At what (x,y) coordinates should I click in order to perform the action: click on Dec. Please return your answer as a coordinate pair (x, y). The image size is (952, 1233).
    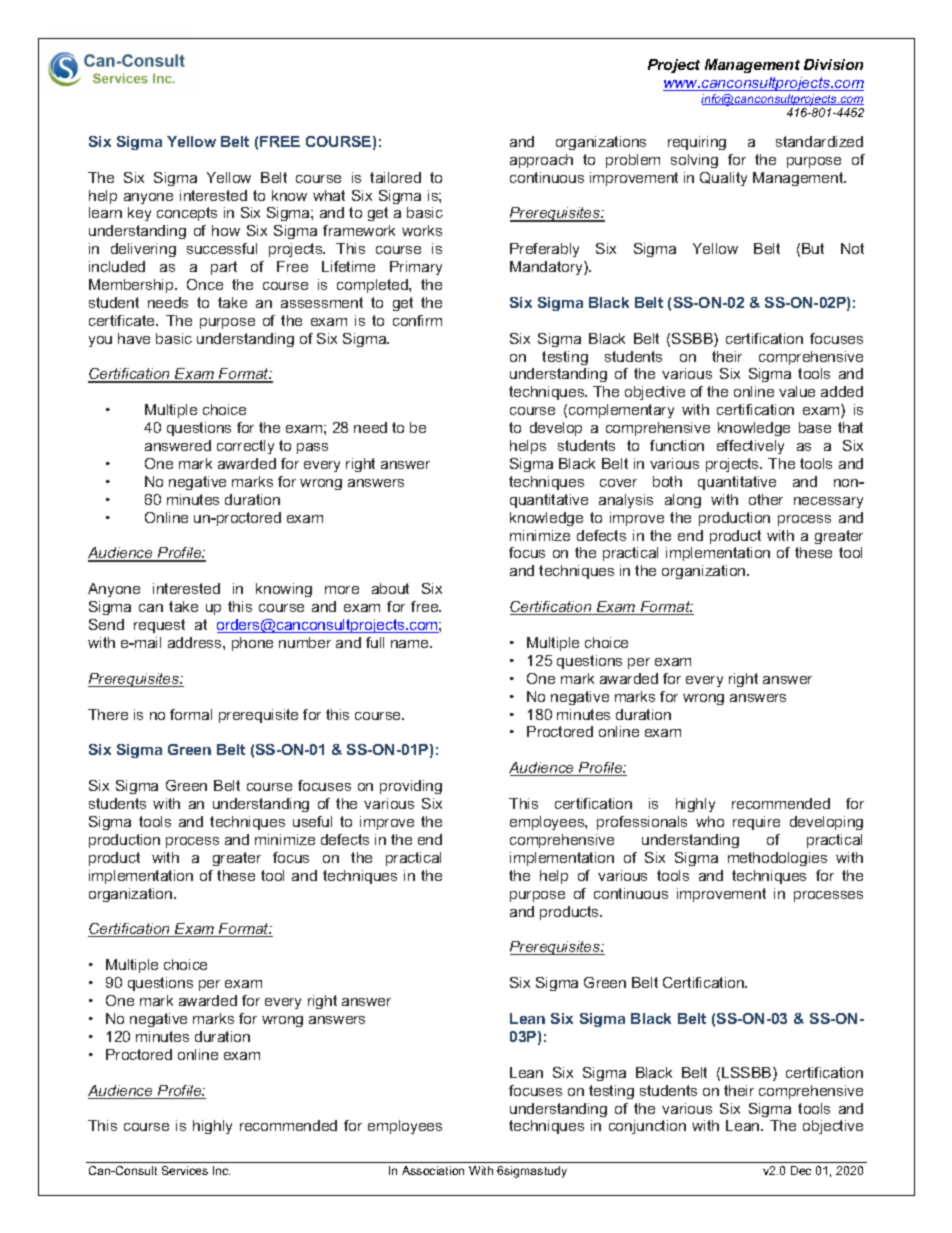
    Looking at the image, I should click on (801, 1170).
